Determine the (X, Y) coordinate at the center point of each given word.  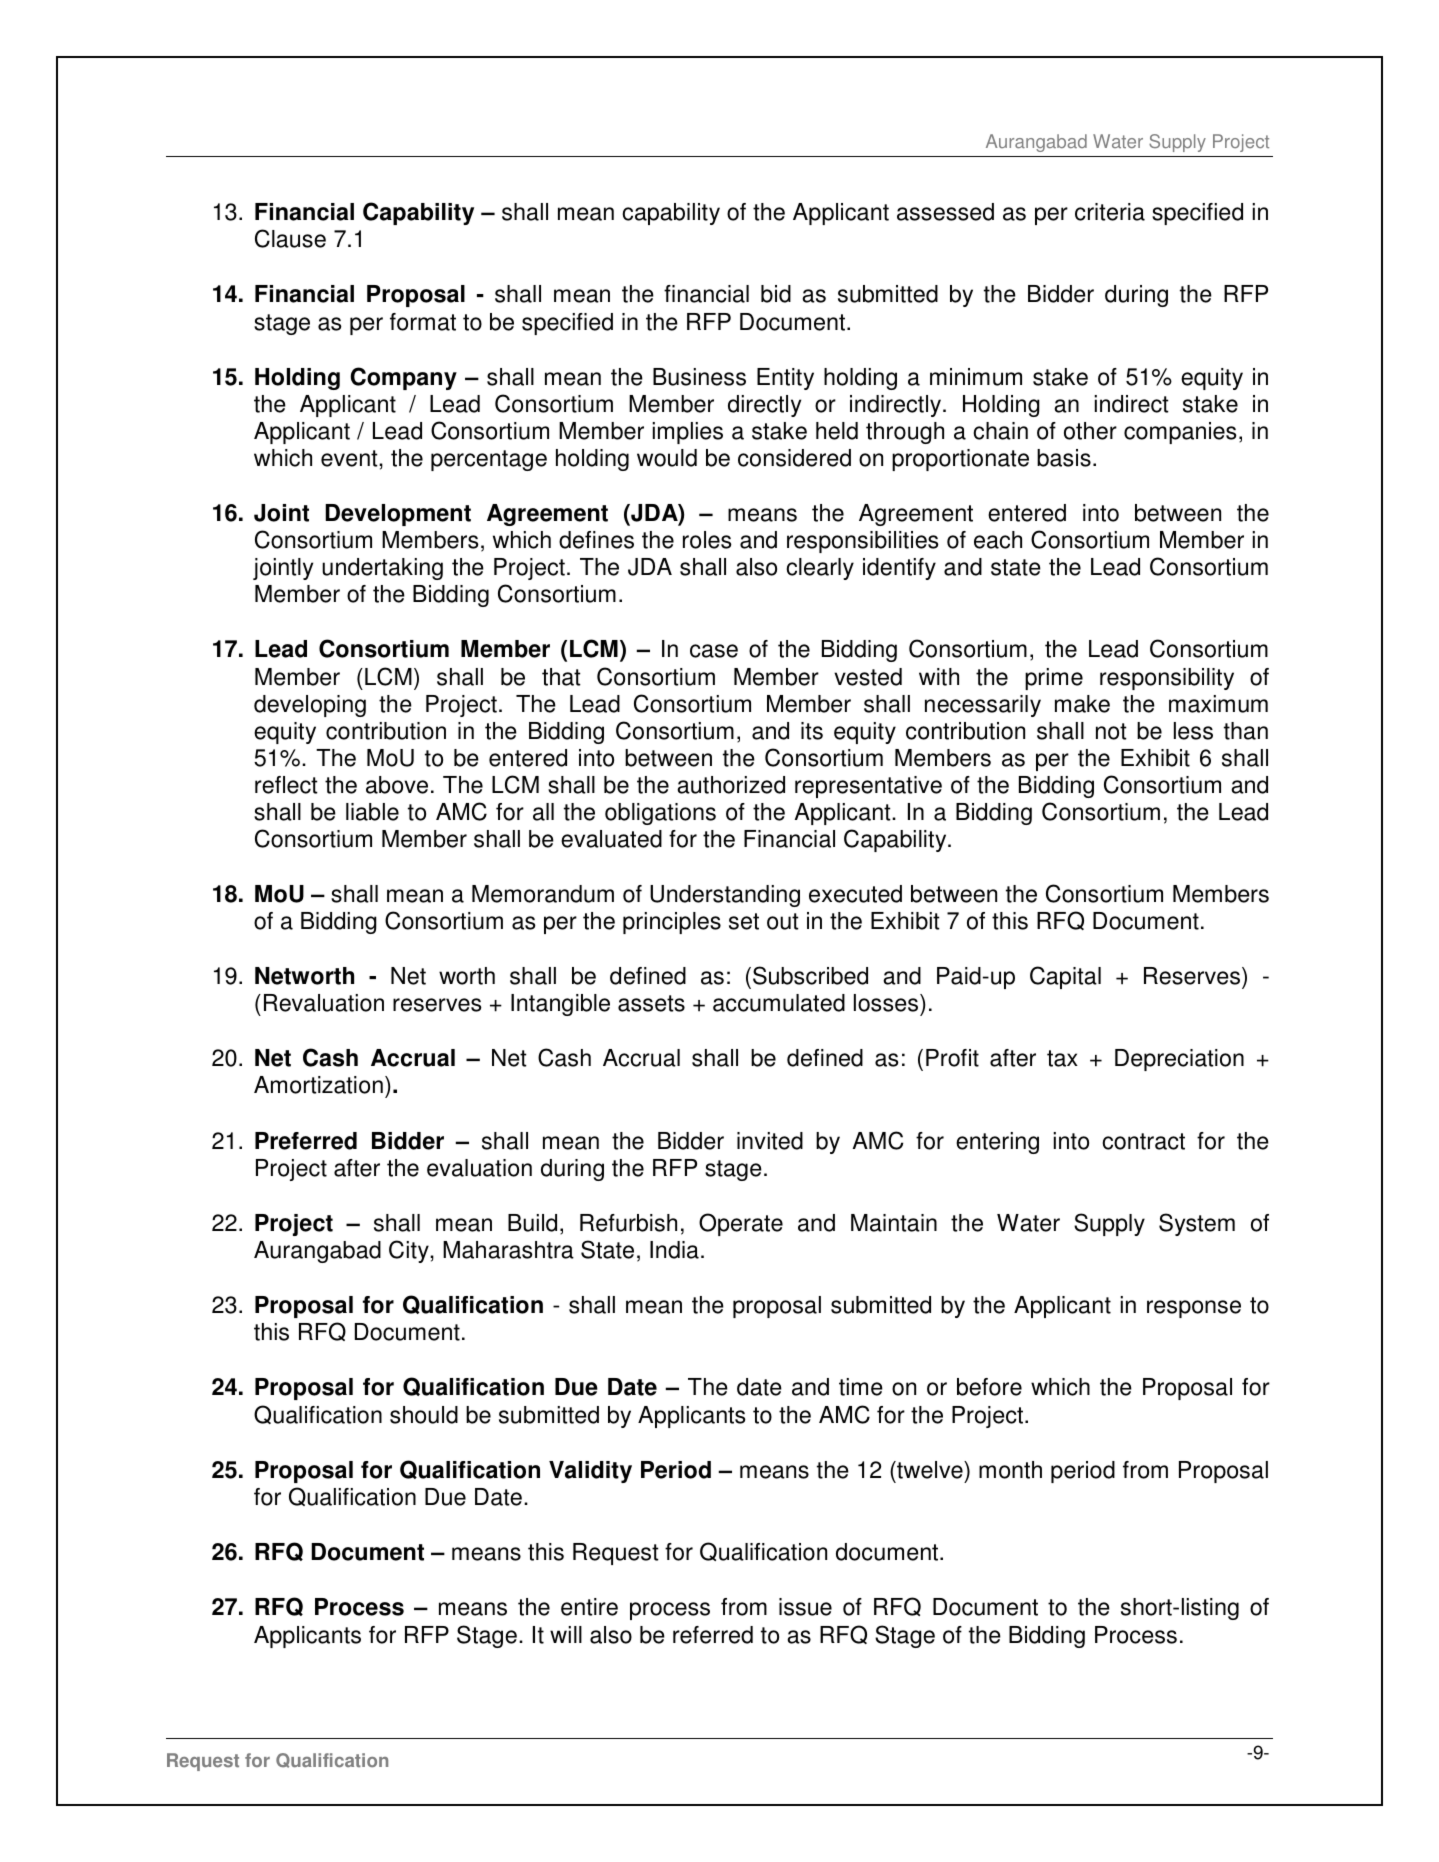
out (783, 921)
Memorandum (543, 894)
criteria (1110, 212)
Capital (1065, 977)
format (423, 322)
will (566, 1634)
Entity (785, 379)
